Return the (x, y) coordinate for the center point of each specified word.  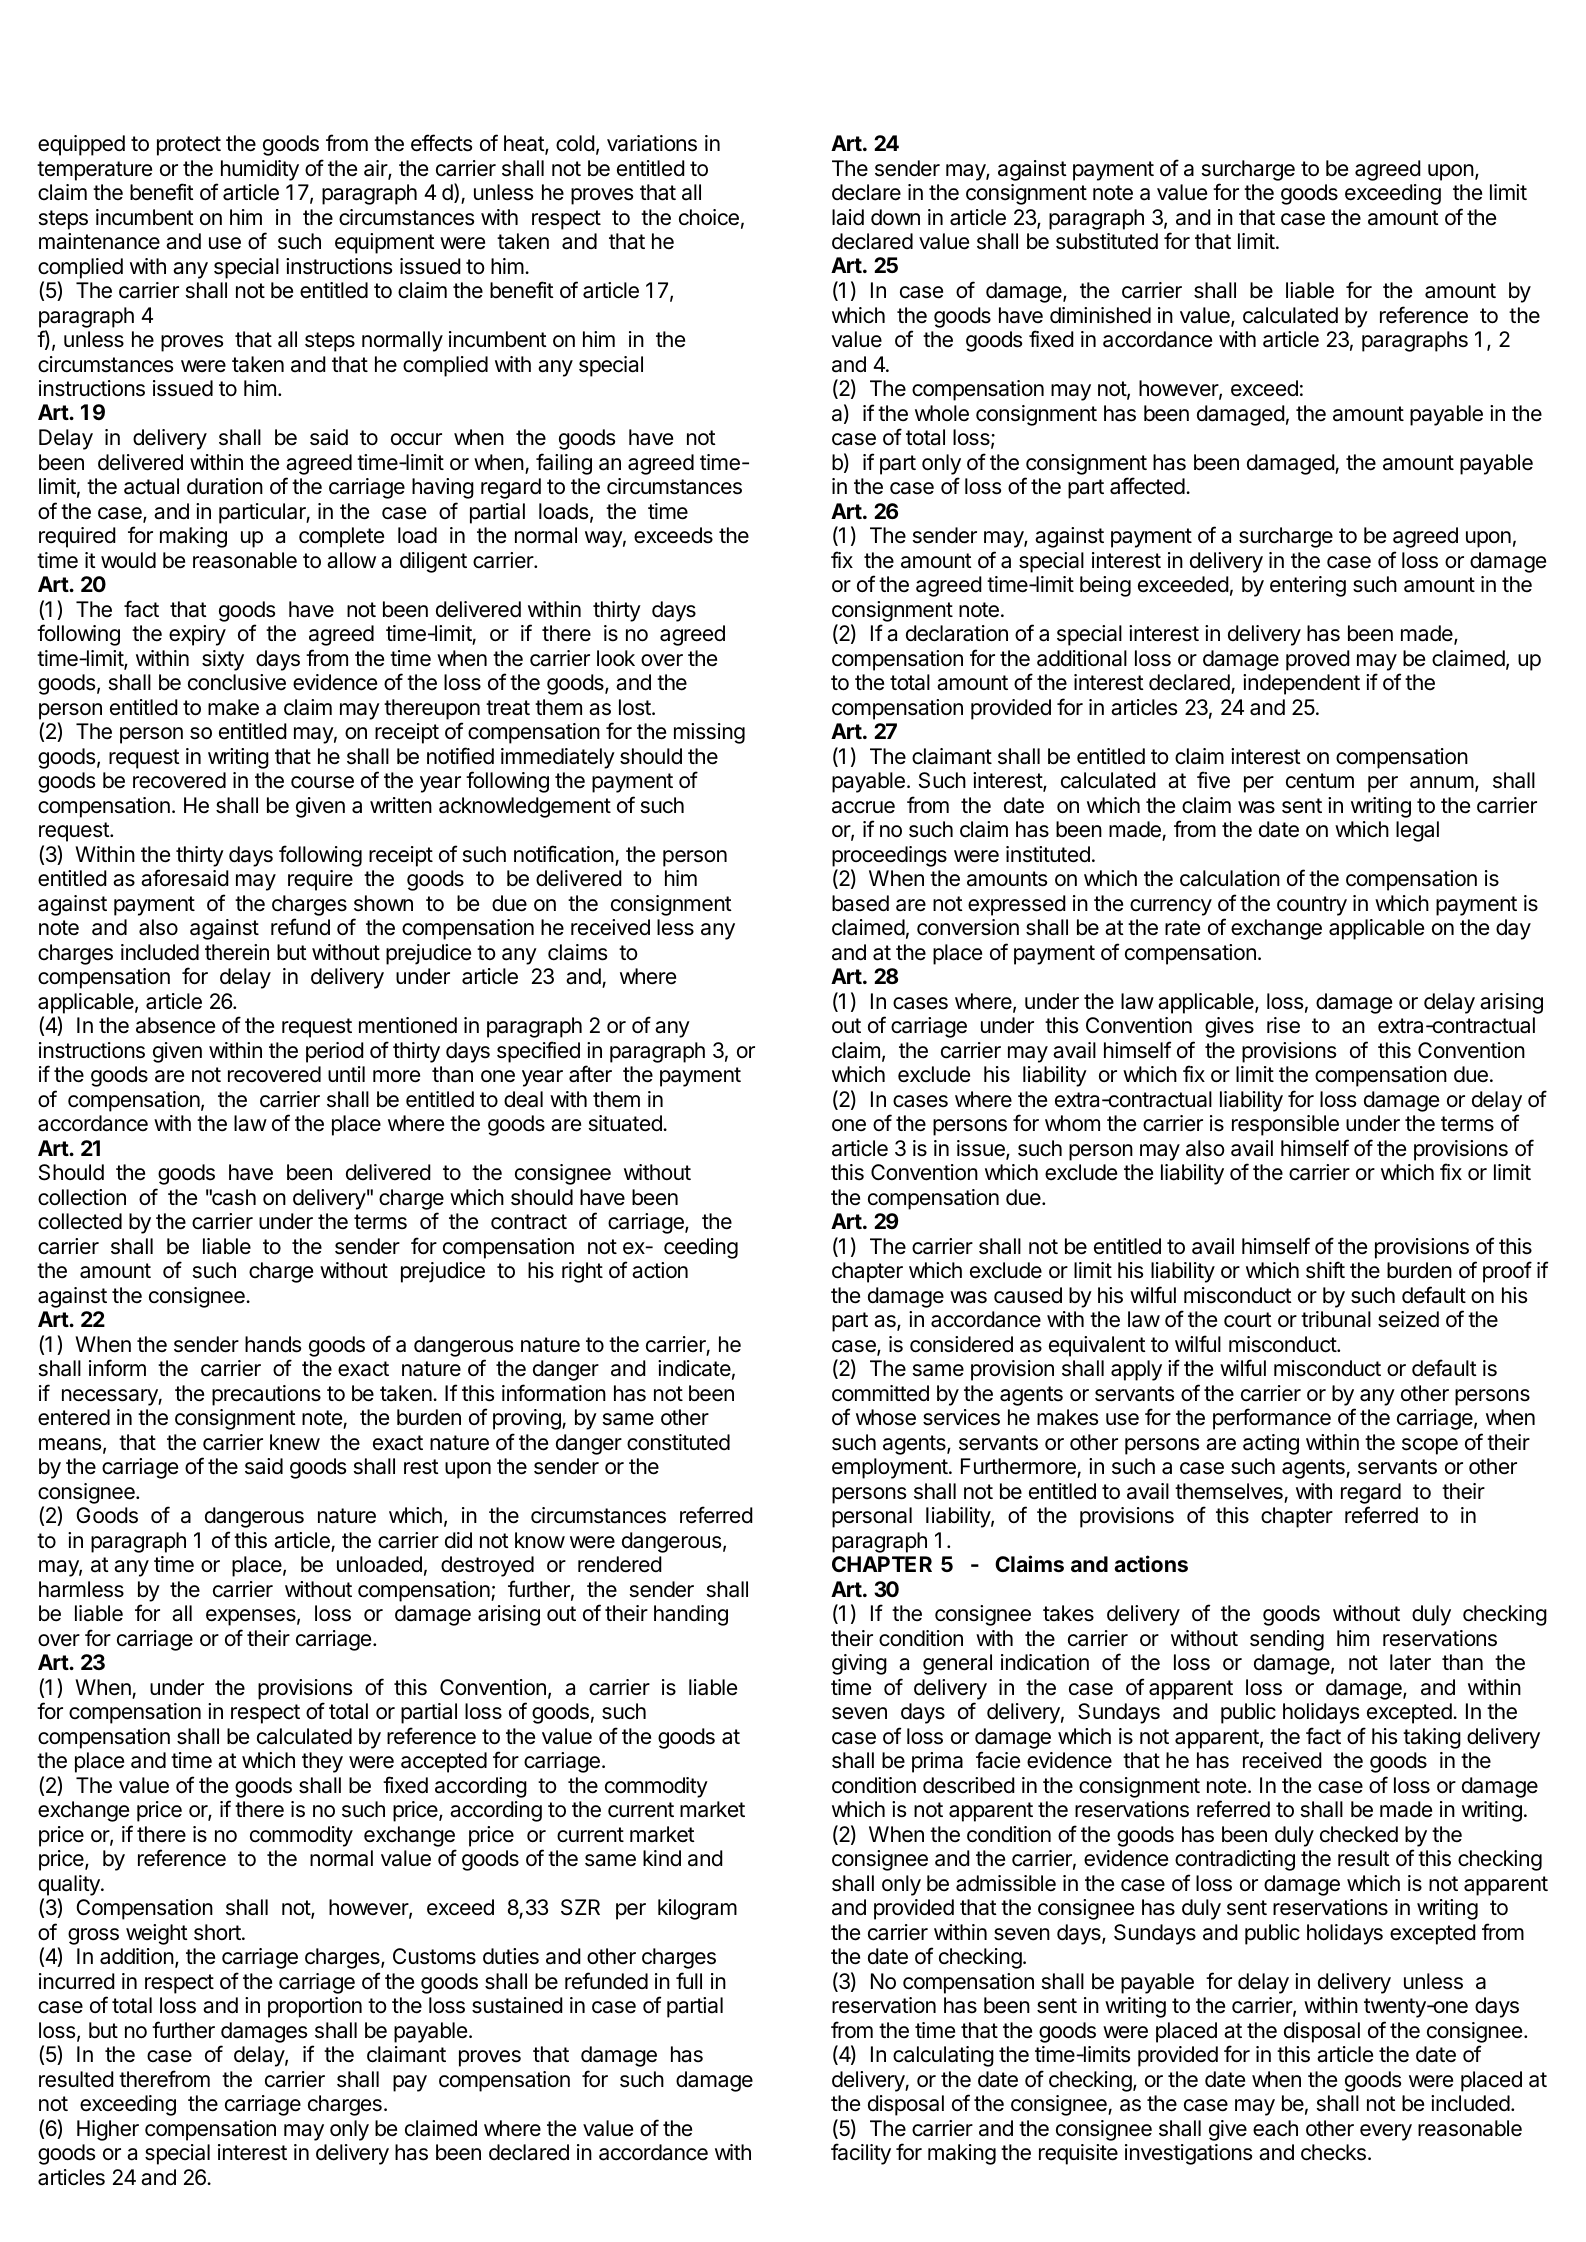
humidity (260, 170)
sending (1287, 1640)
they (322, 1762)
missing (709, 733)
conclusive (237, 682)
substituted (1107, 241)
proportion (315, 2007)
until (346, 1074)
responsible (1285, 1125)
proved (1318, 660)
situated (626, 1123)
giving (859, 1664)
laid (848, 217)
